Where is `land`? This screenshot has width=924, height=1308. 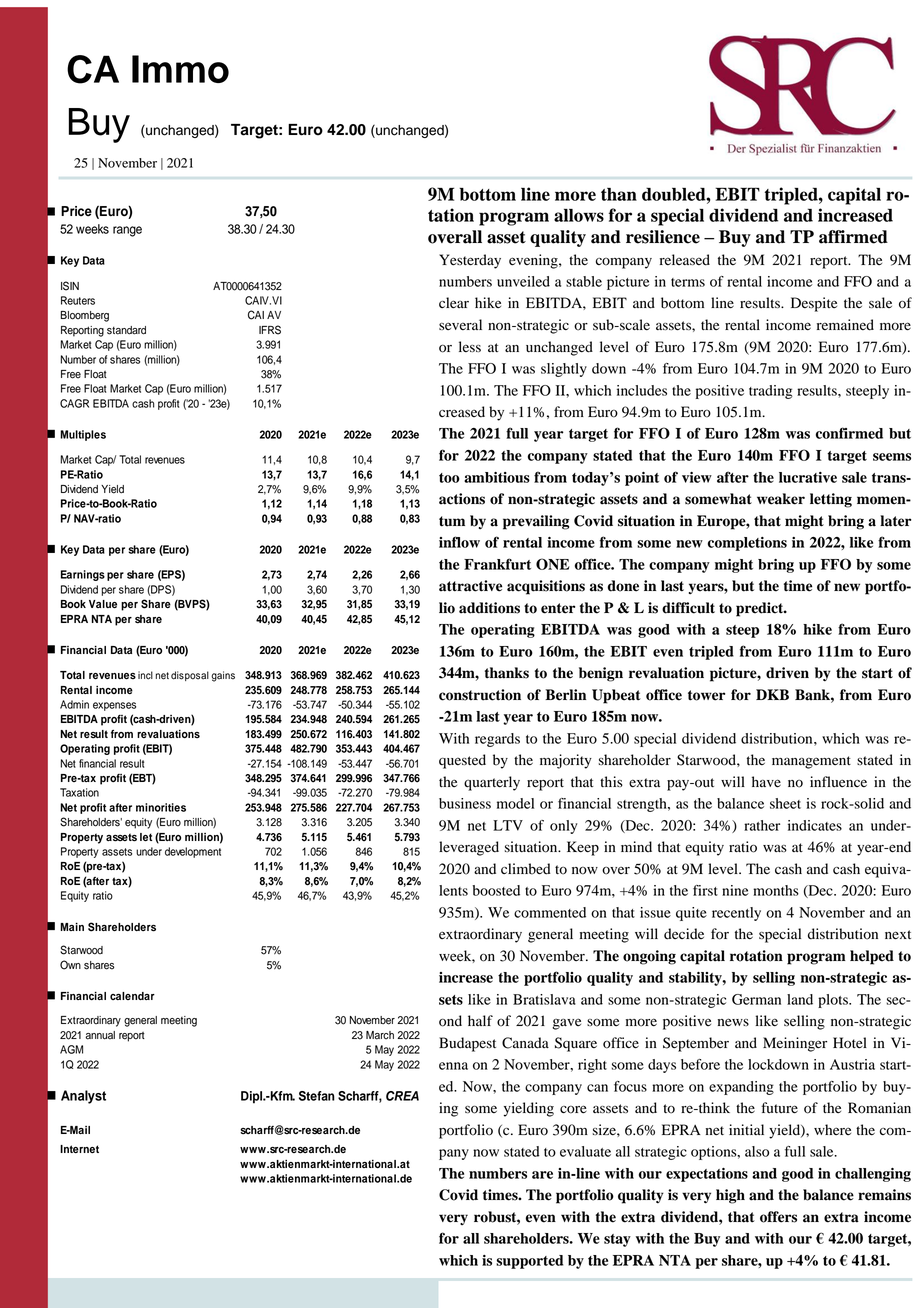
land is located at coordinates (800, 999).
